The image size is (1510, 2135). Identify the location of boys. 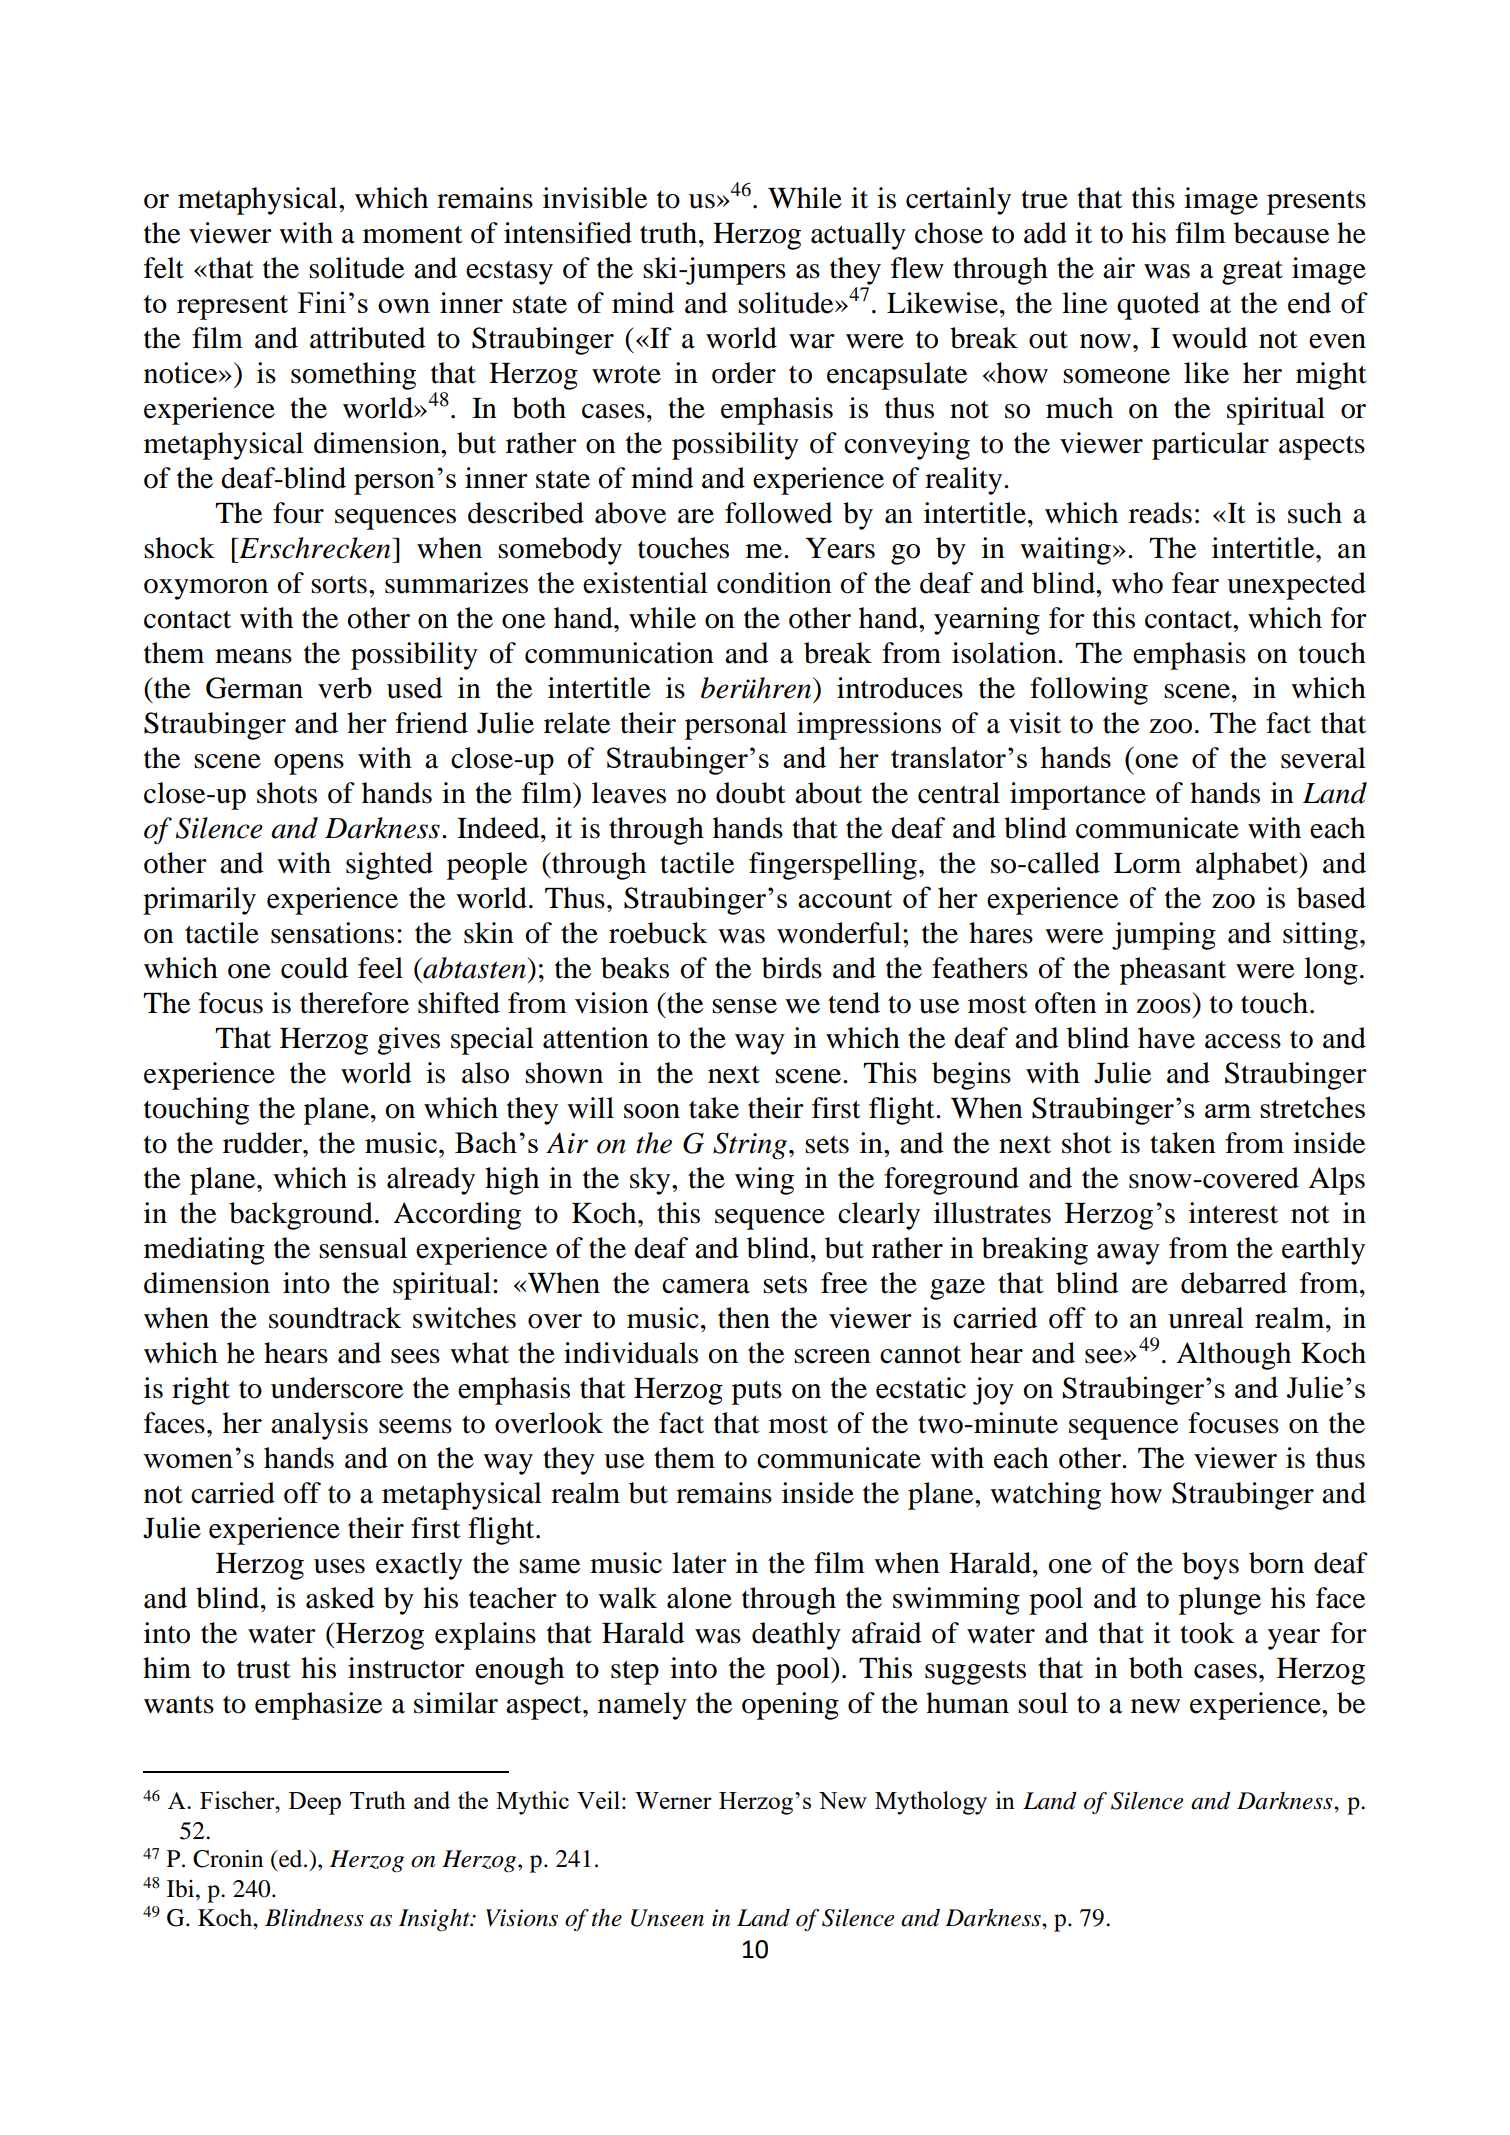
(1210, 1566).
